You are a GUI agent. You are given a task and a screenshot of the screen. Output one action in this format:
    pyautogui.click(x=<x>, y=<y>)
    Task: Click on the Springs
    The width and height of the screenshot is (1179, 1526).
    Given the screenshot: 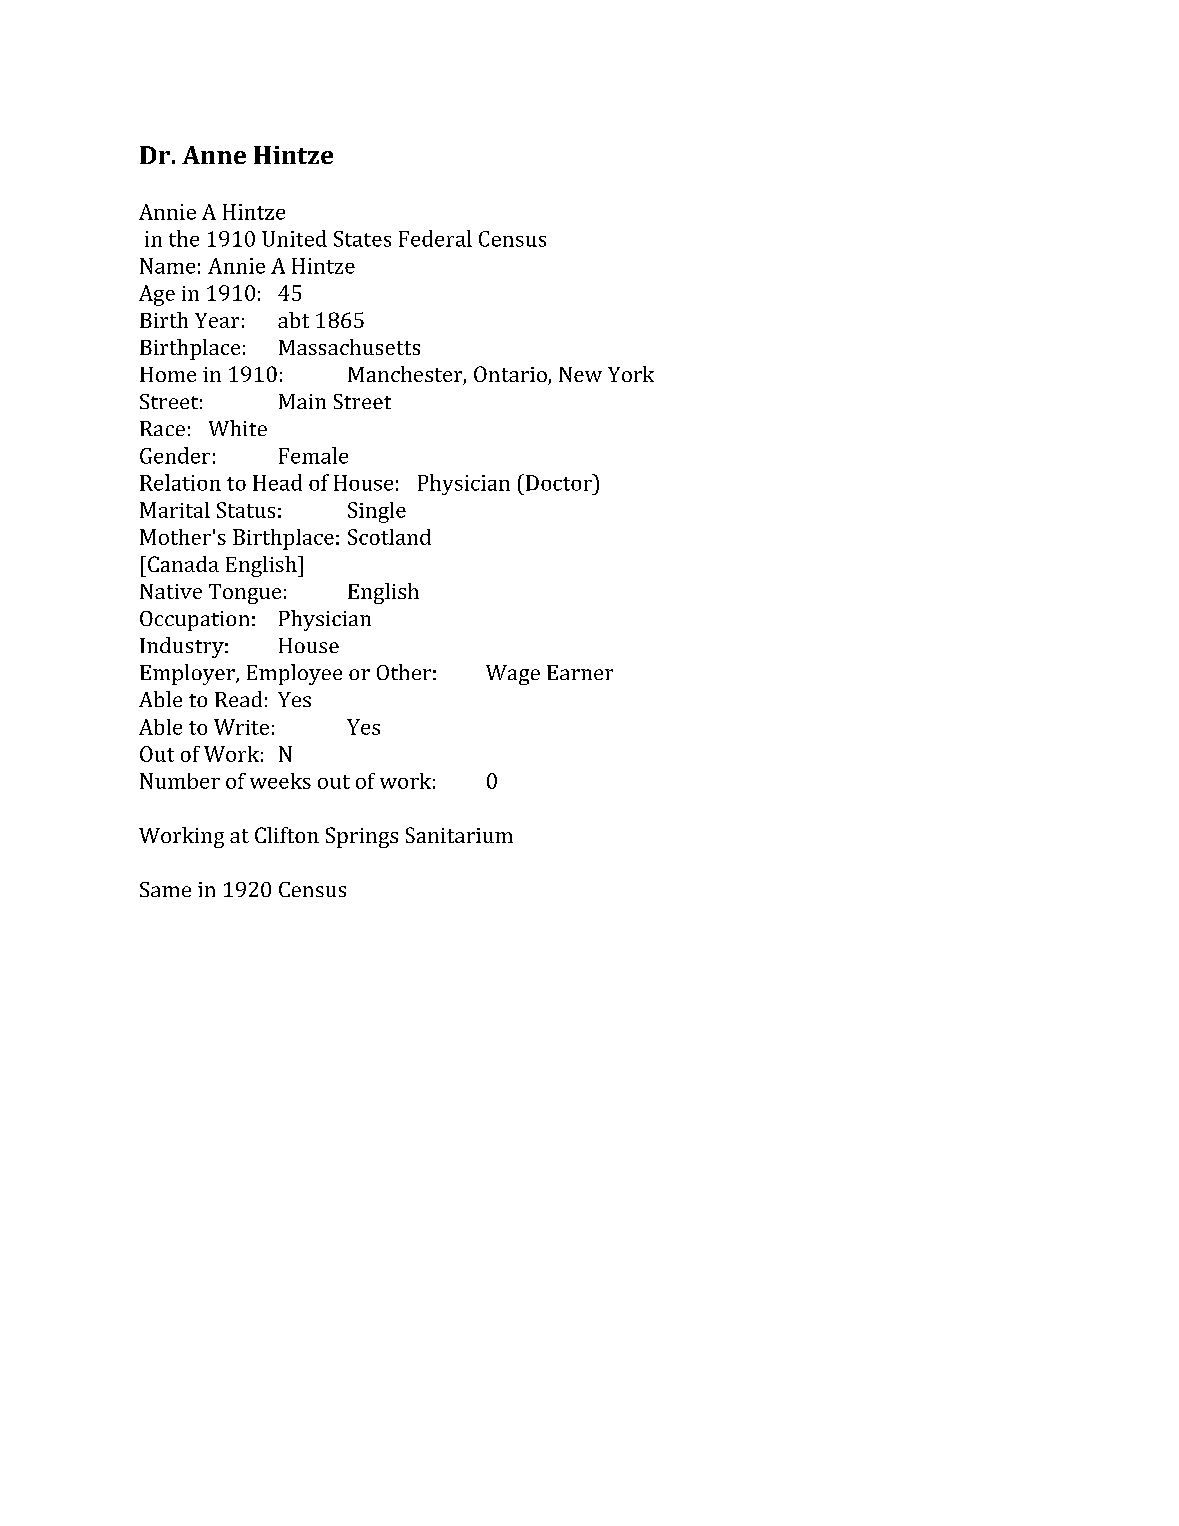 What is the action you would take?
    pyautogui.click(x=362, y=837)
